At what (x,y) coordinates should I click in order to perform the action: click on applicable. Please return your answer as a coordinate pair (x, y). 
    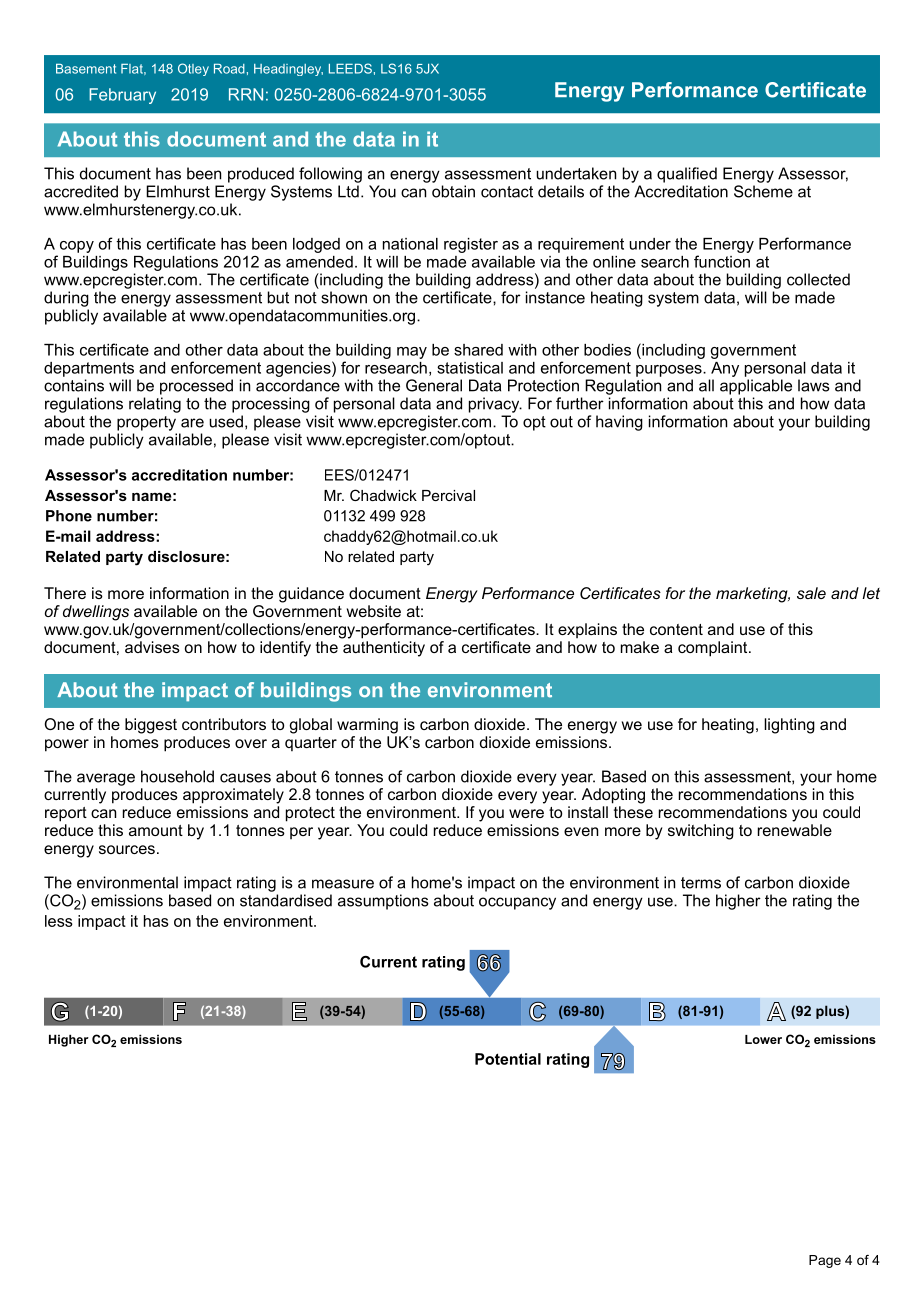
    Looking at the image, I should click on (756, 387).
